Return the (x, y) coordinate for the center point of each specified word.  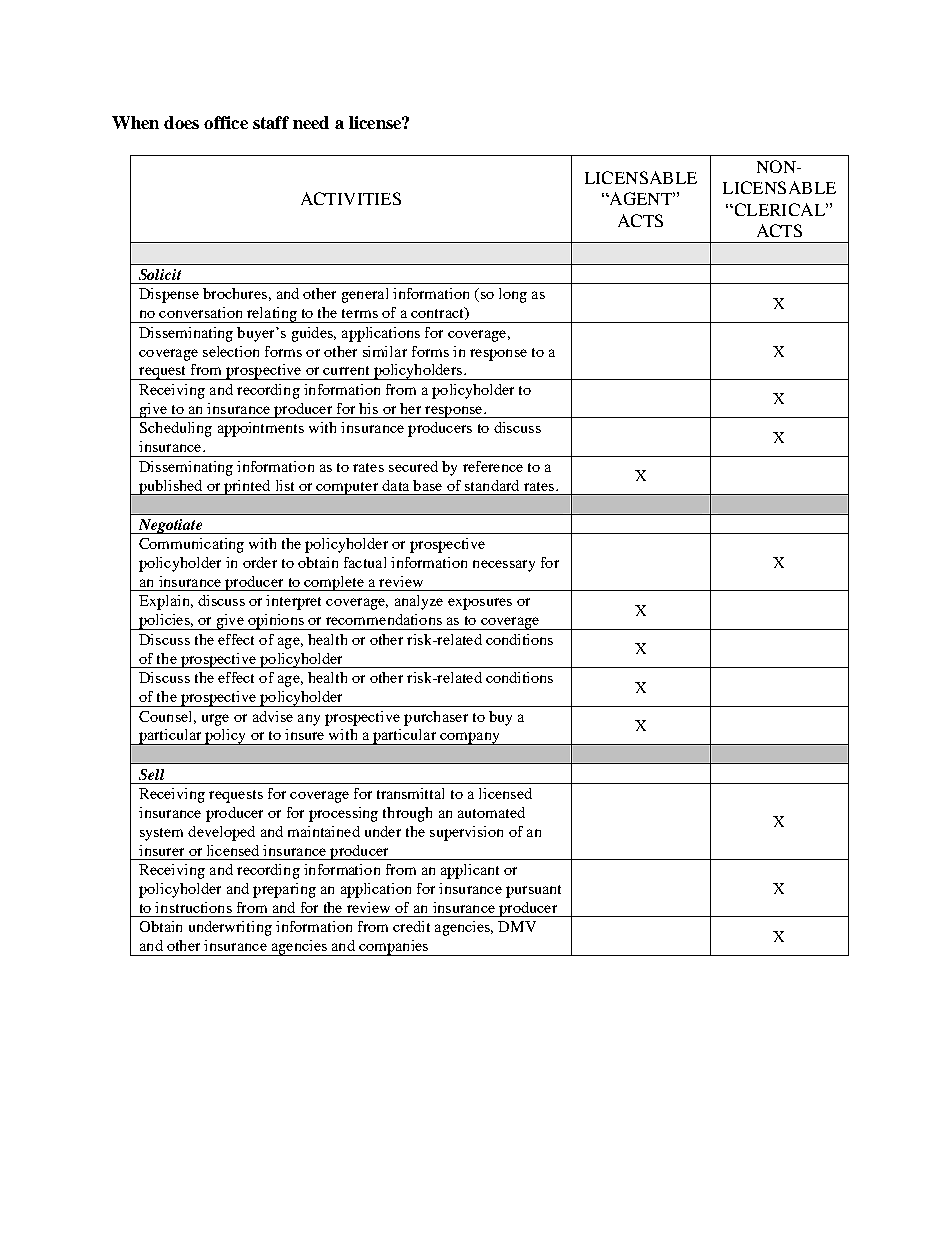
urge (215, 720)
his (368, 408)
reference (493, 466)
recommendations (384, 619)
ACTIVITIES (351, 198)
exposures (480, 604)
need (311, 122)
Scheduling (176, 429)
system (161, 834)
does (181, 122)
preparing (284, 890)
